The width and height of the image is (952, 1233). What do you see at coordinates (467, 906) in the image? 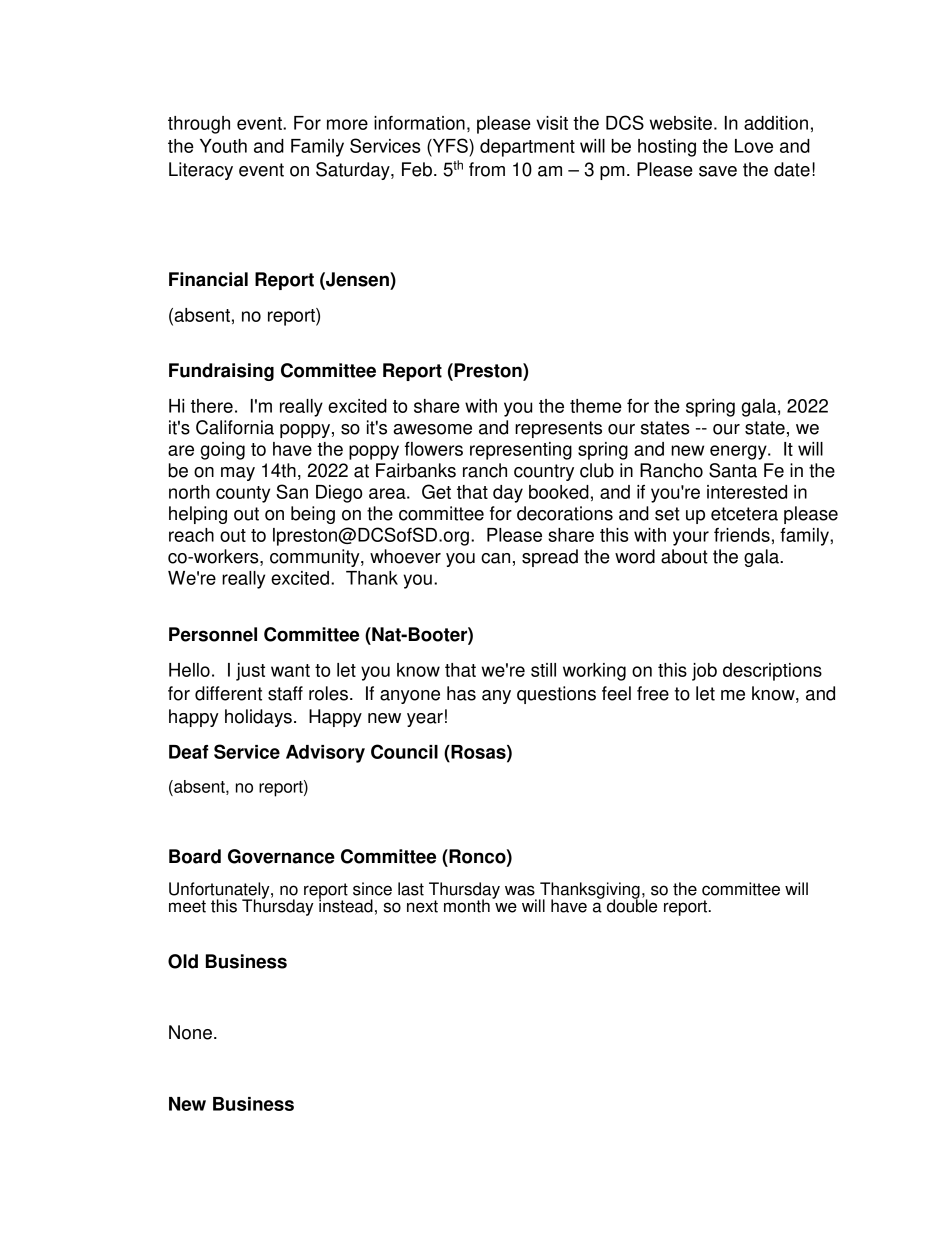
I see `month` at bounding box center [467, 906].
